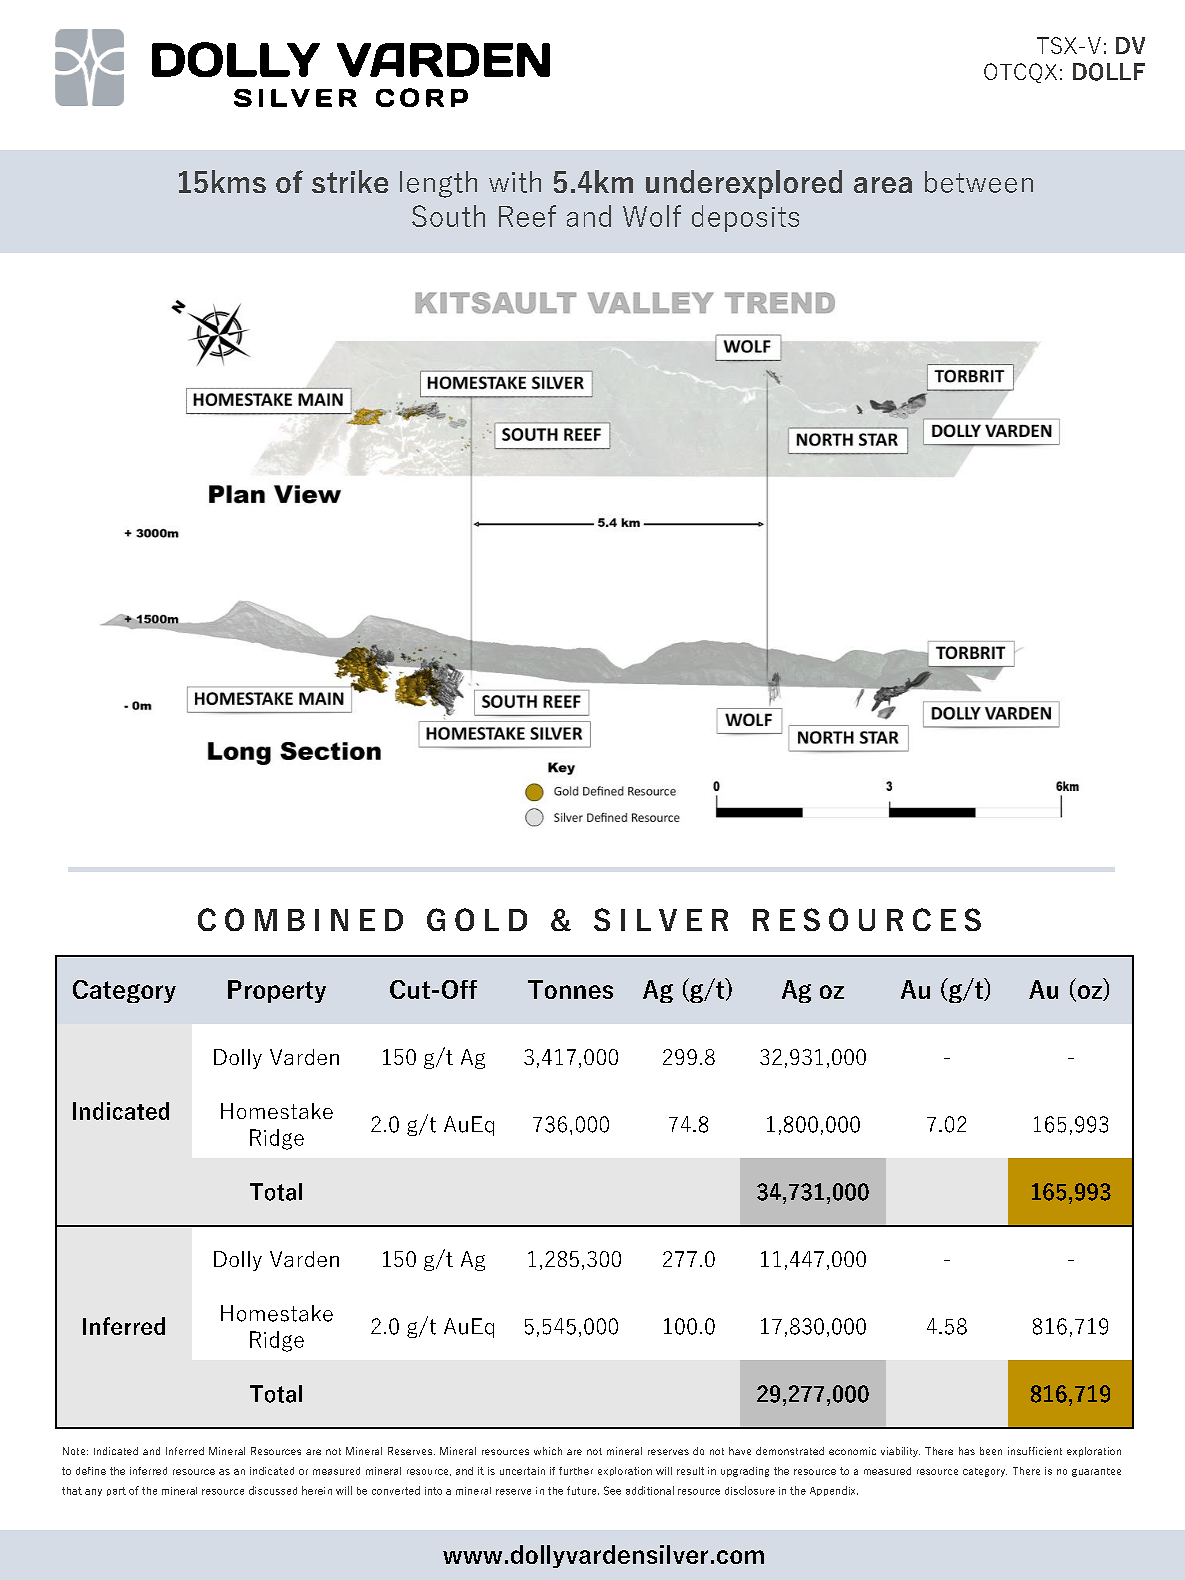 The height and width of the screenshot is (1580, 1185). What do you see at coordinates (745, 218) in the screenshot?
I see `deposits` at bounding box center [745, 218].
